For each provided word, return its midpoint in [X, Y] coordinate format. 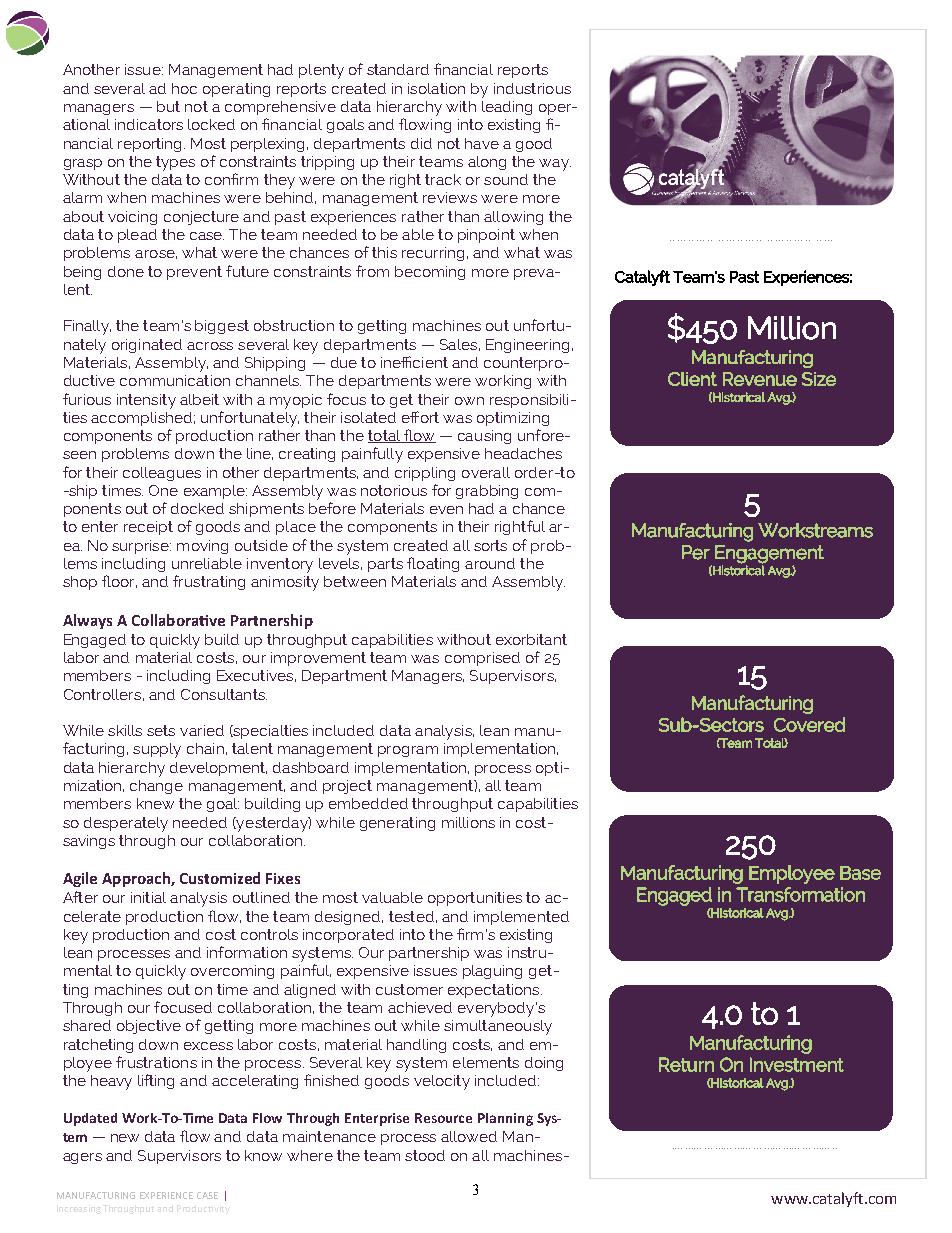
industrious [532, 88]
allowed [469, 1136]
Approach [137, 879]
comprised [482, 659]
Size [819, 379]
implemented [521, 918]
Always [87, 621]
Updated [90, 1119]
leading [507, 108]
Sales [458, 344]
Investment [797, 1064]
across [210, 346]
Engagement [769, 554]
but [168, 106]
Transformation [800, 894]
